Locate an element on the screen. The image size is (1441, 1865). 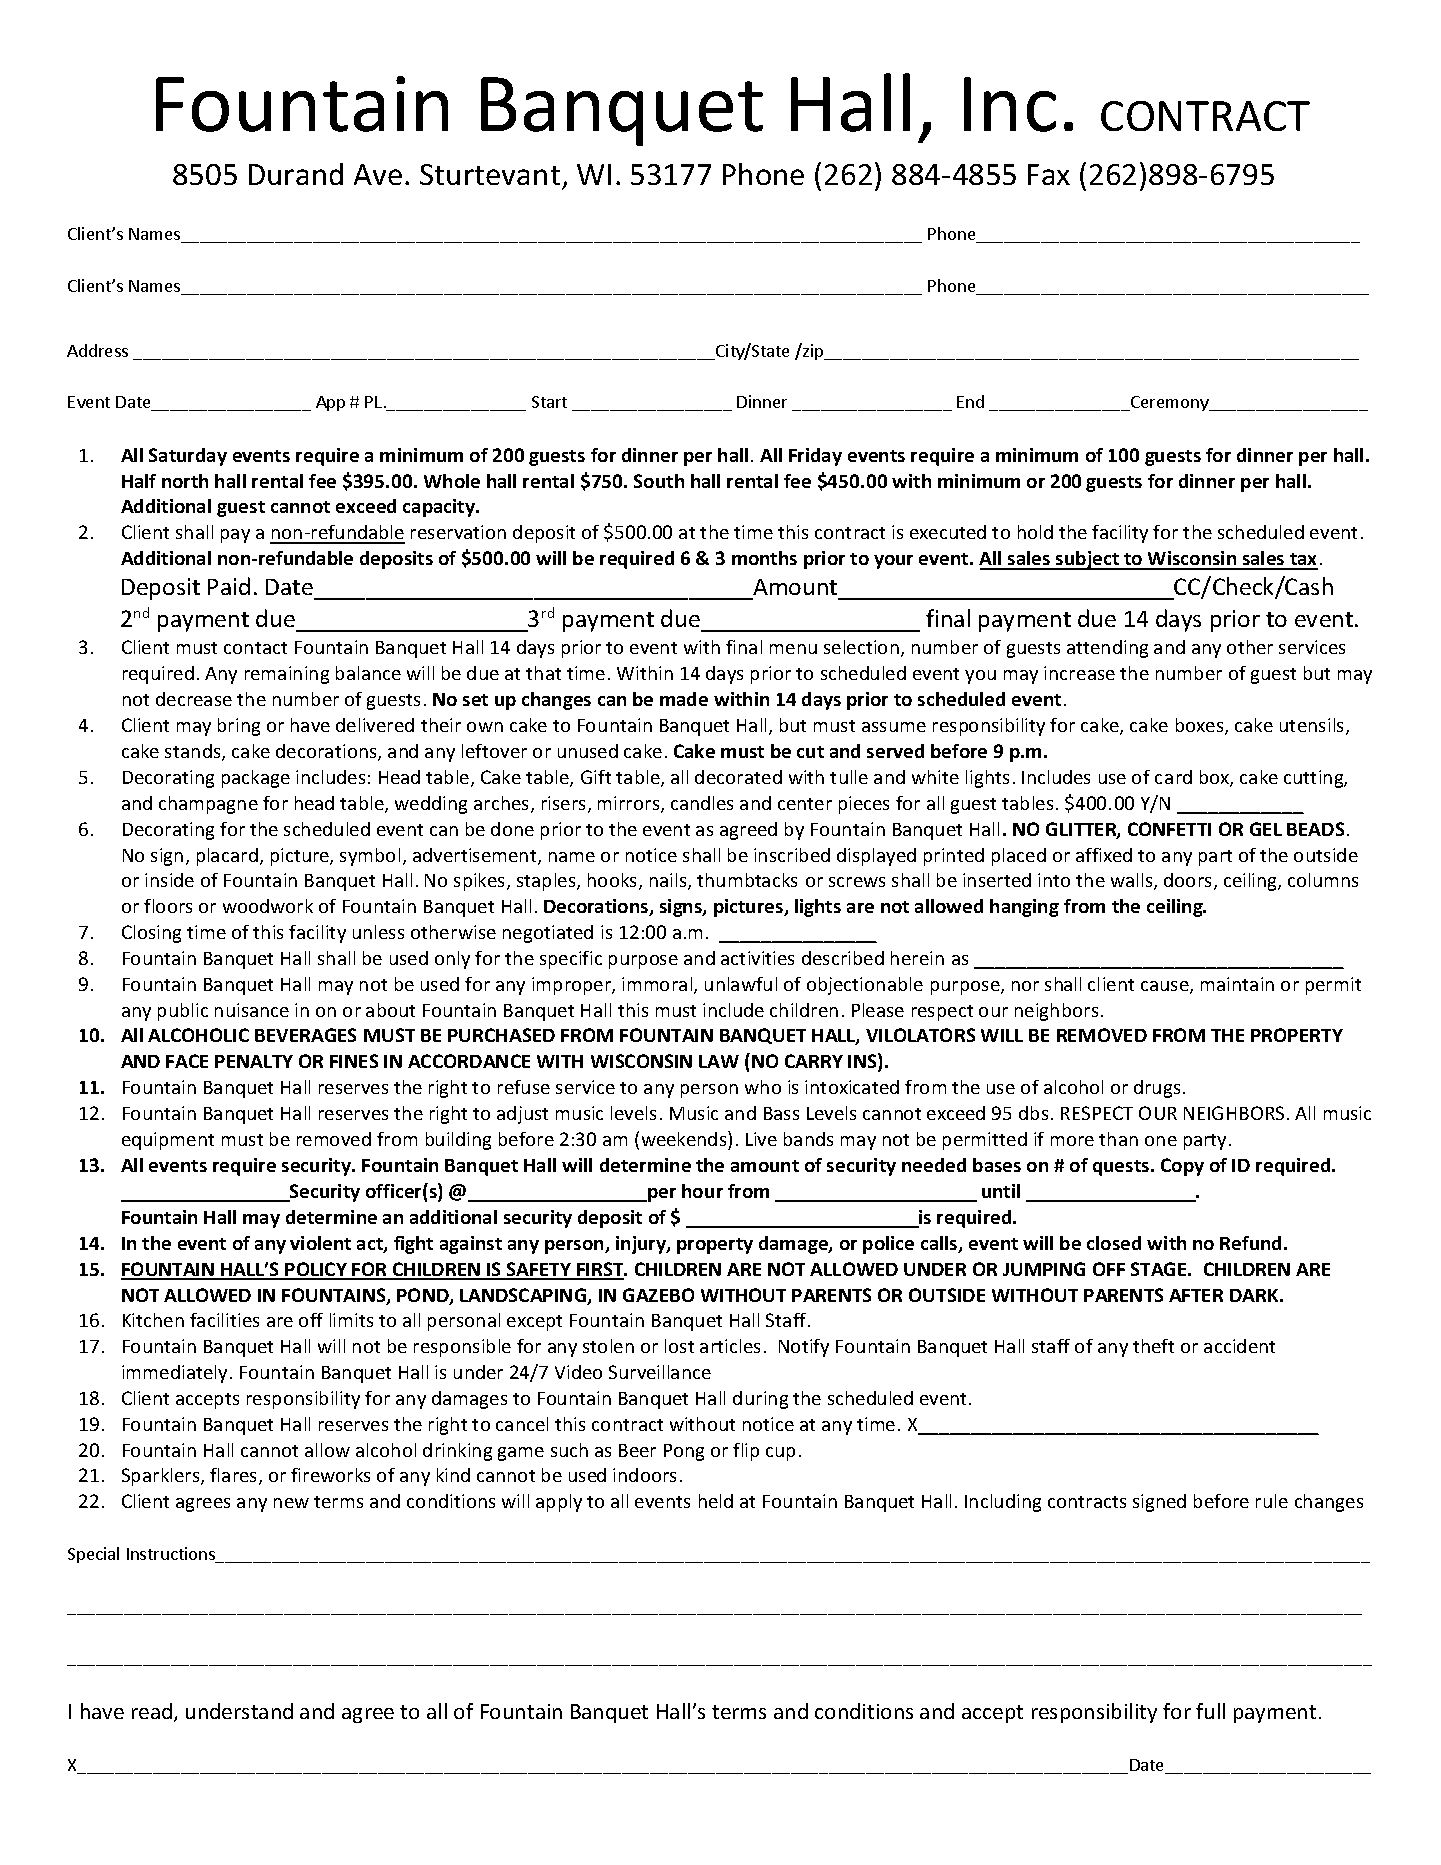
full is located at coordinates (1210, 1711).
